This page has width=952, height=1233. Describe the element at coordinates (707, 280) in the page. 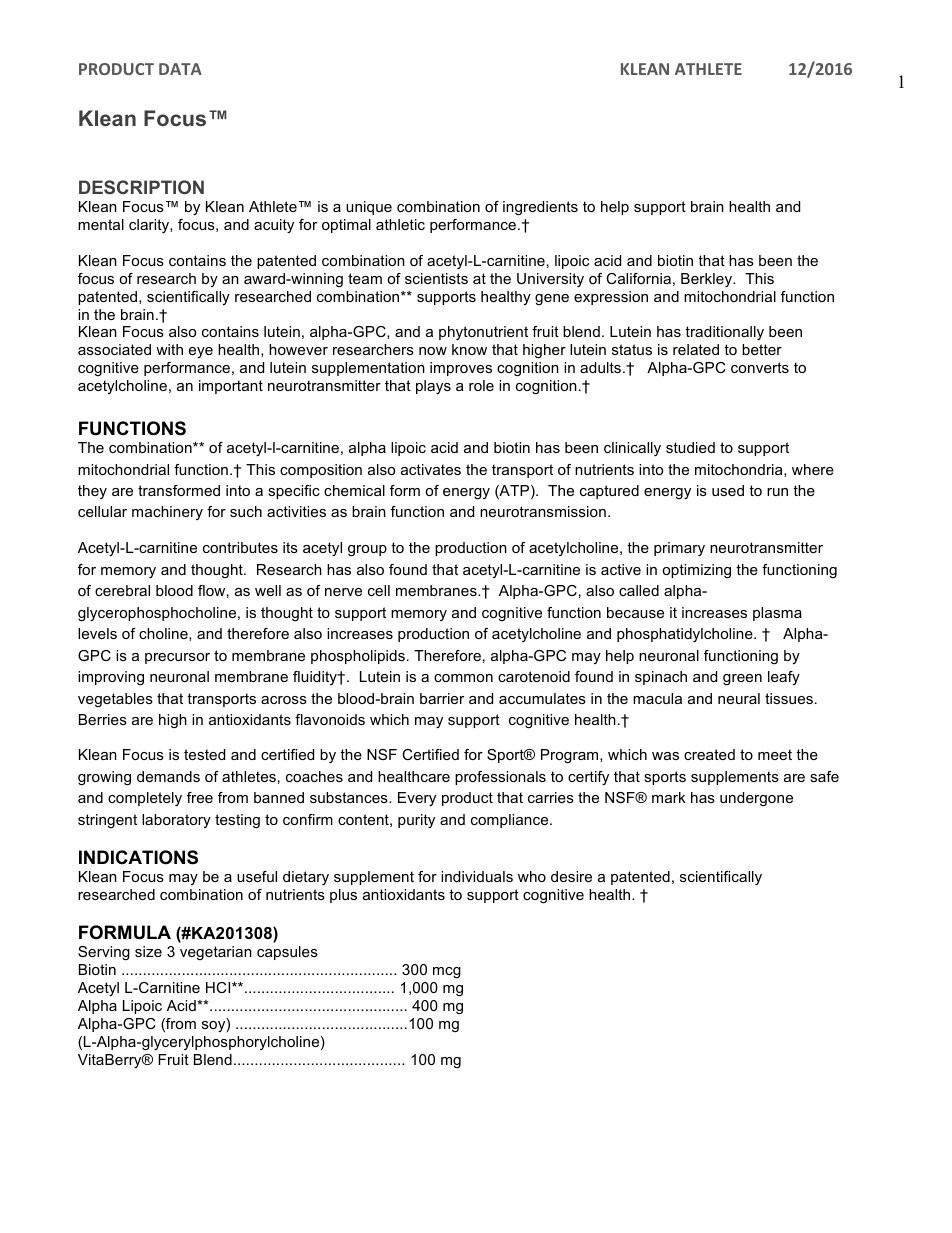

I see `Berkley` at that location.
